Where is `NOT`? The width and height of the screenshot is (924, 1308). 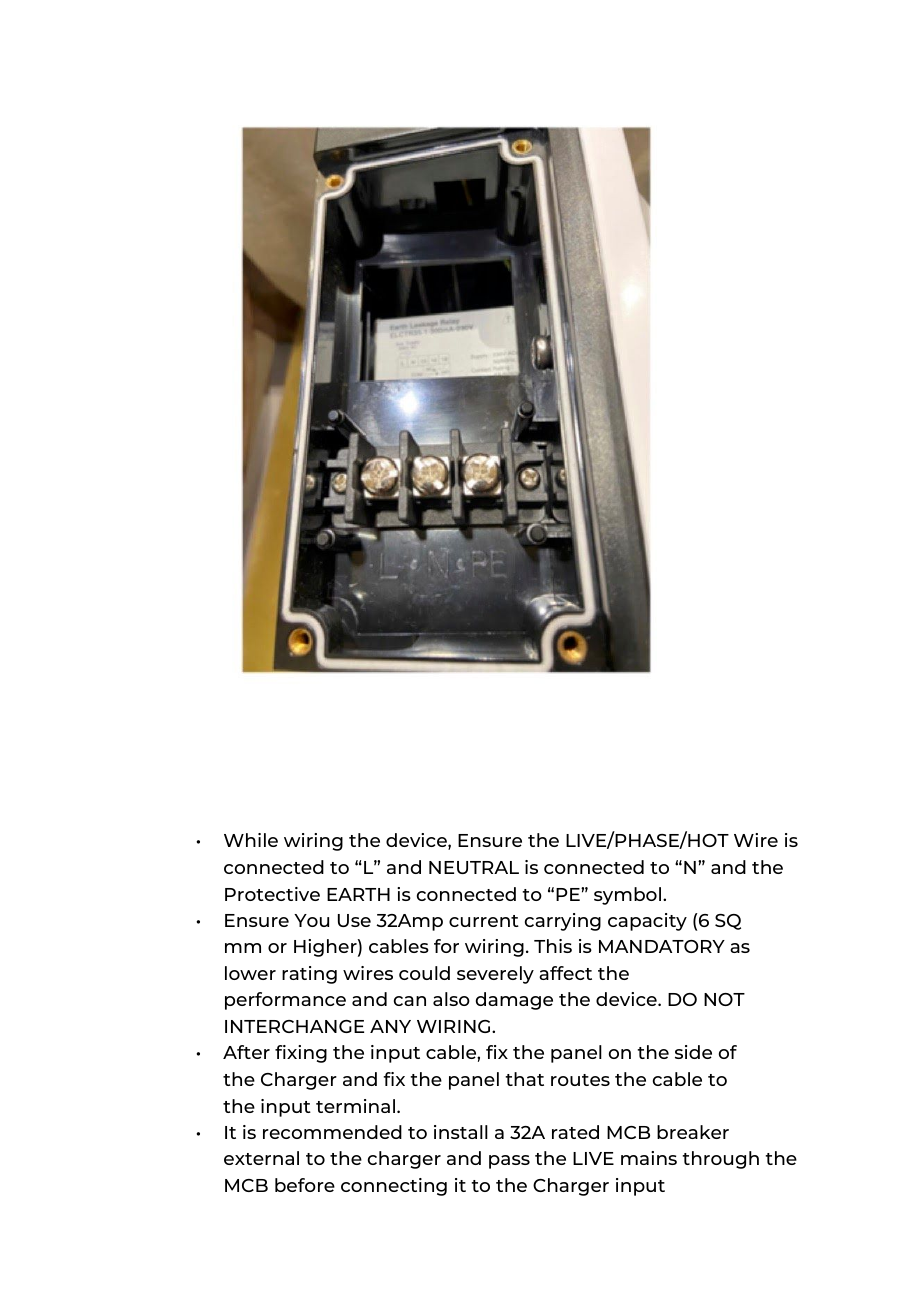 NOT is located at coordinates (724, 999).
